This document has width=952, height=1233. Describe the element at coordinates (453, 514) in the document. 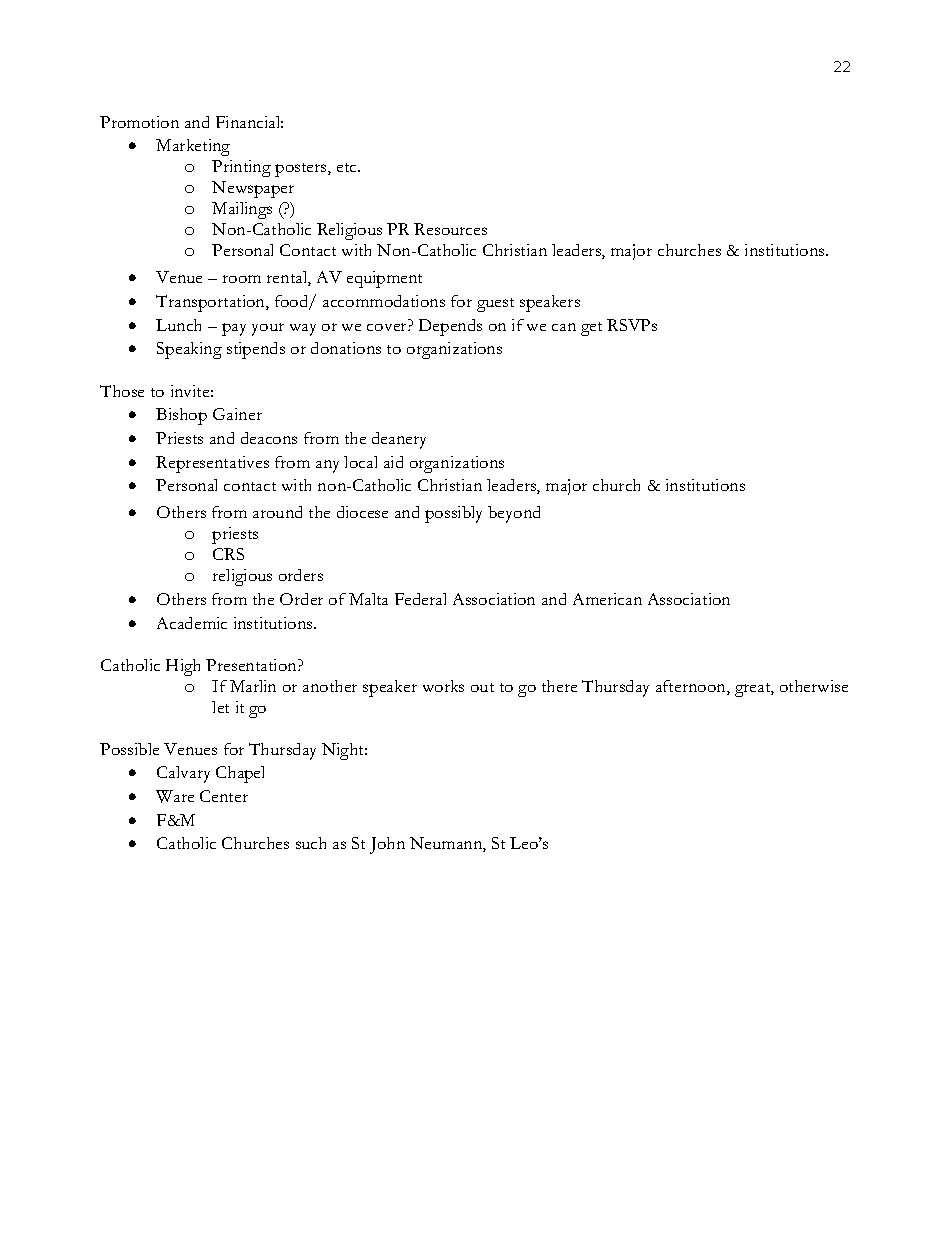

I see `possibly` at that location.
